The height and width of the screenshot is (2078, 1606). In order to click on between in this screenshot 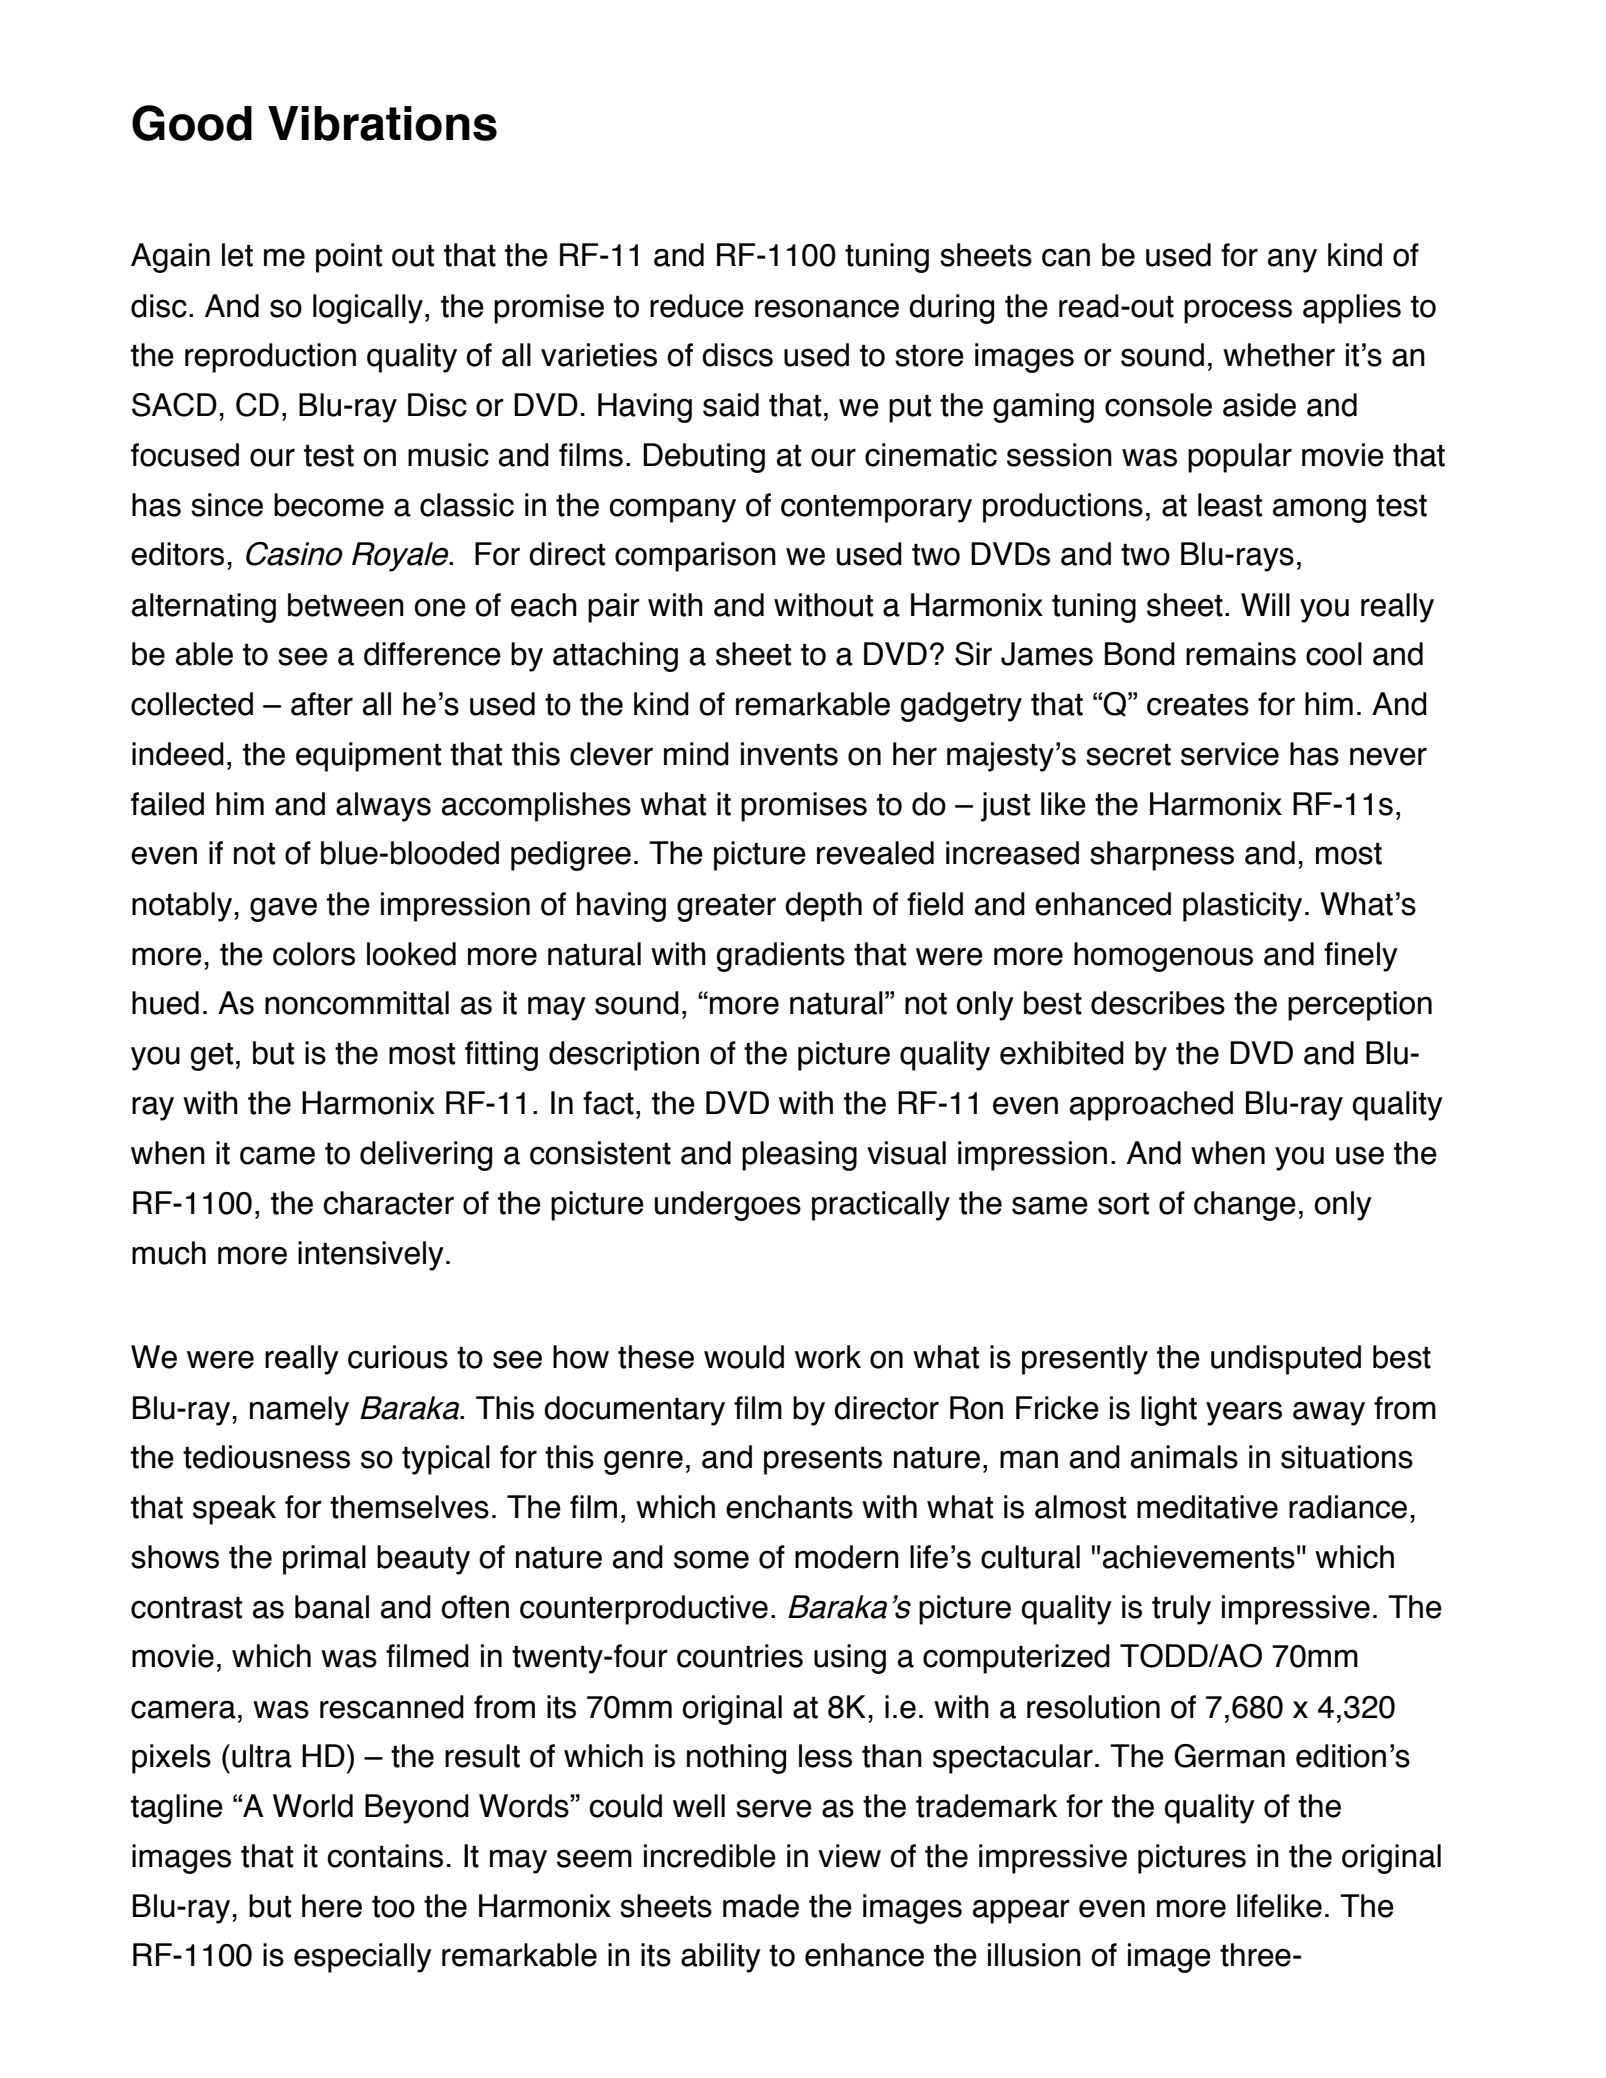, I will do `click(346, 605)`.
